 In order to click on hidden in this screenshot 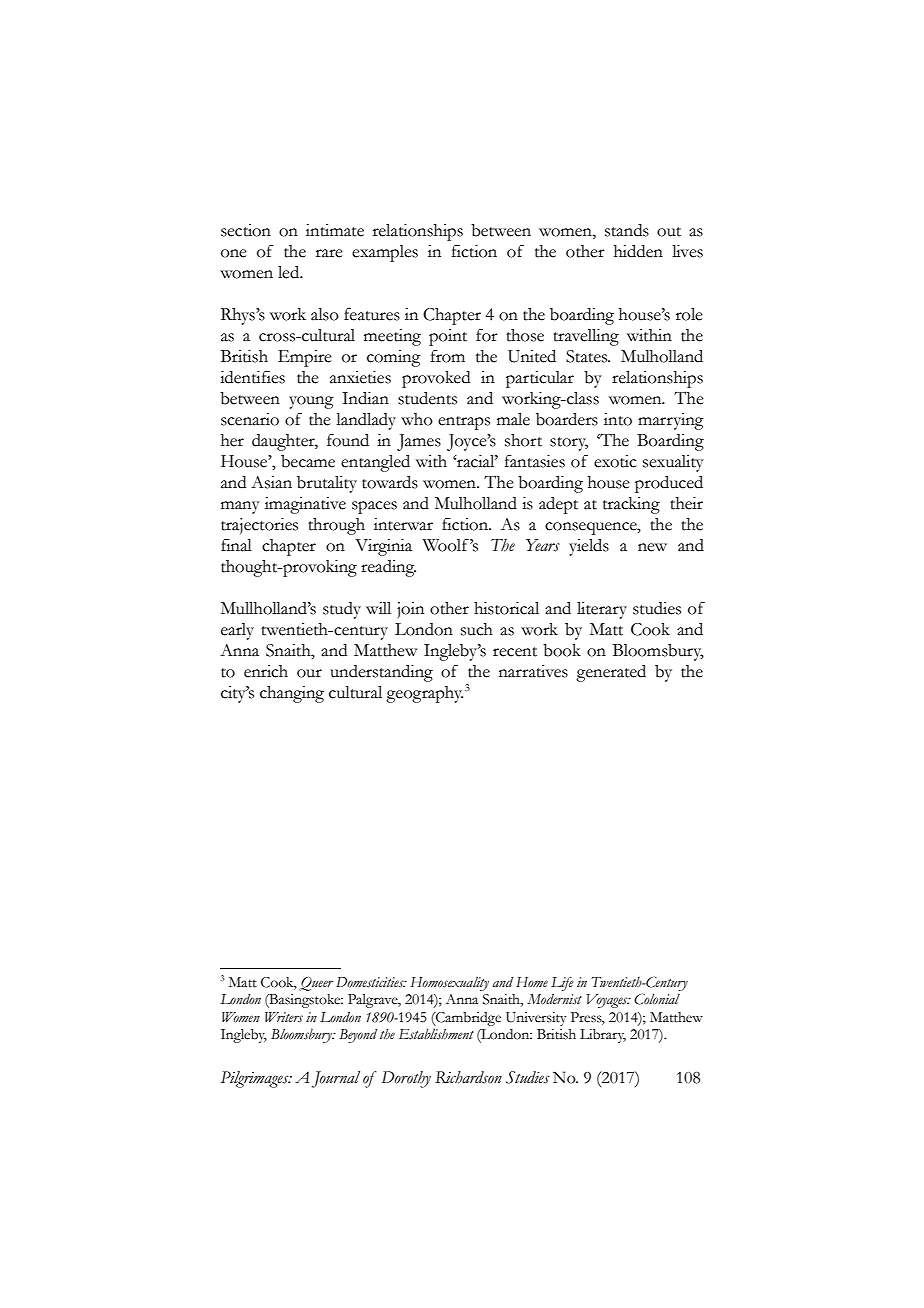, I will do `click(638, 251)`.
